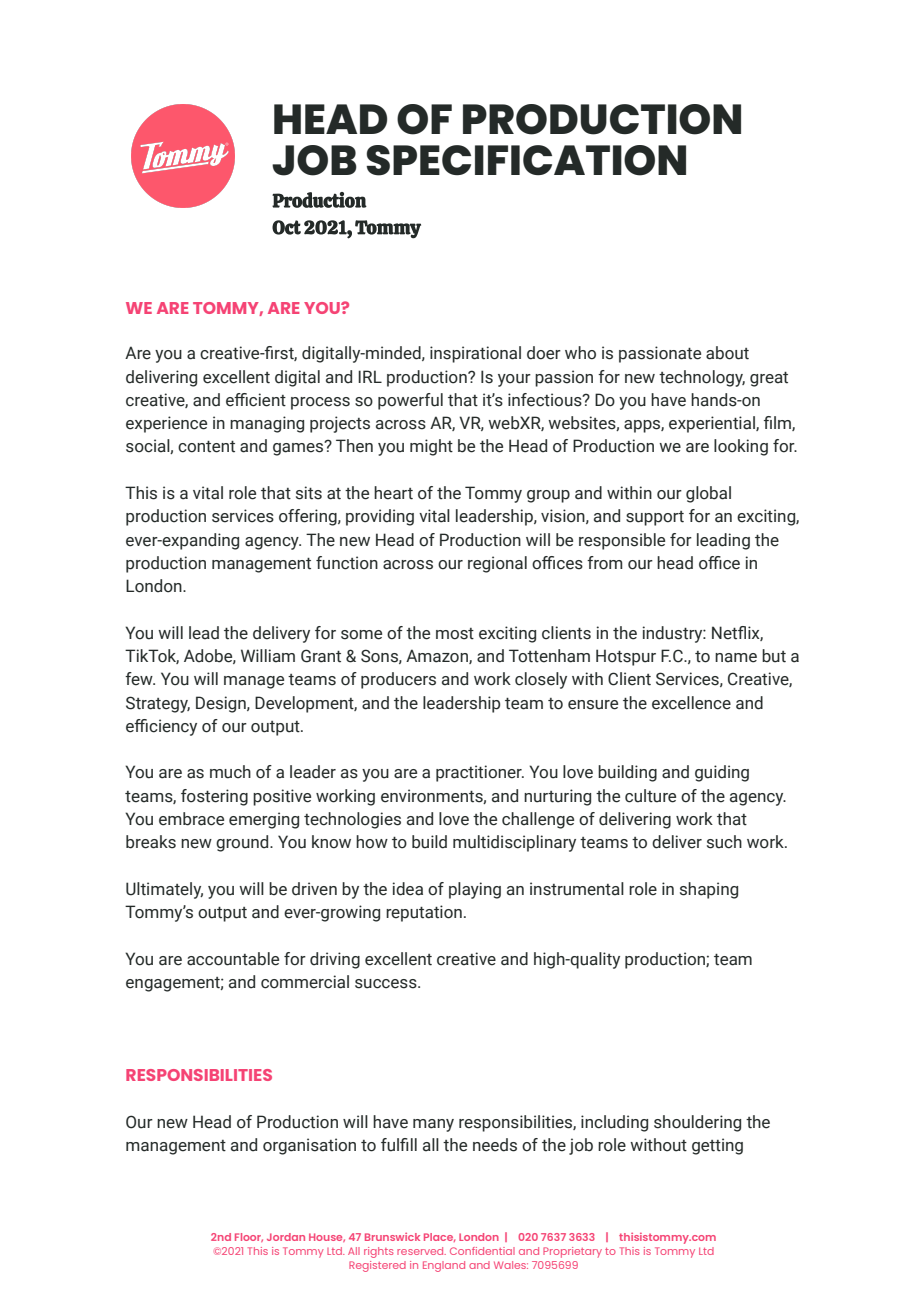  What do you see at coordinates (286, 1237) in the document?
I see `Jordan` at bounding box center [286, 1237].
